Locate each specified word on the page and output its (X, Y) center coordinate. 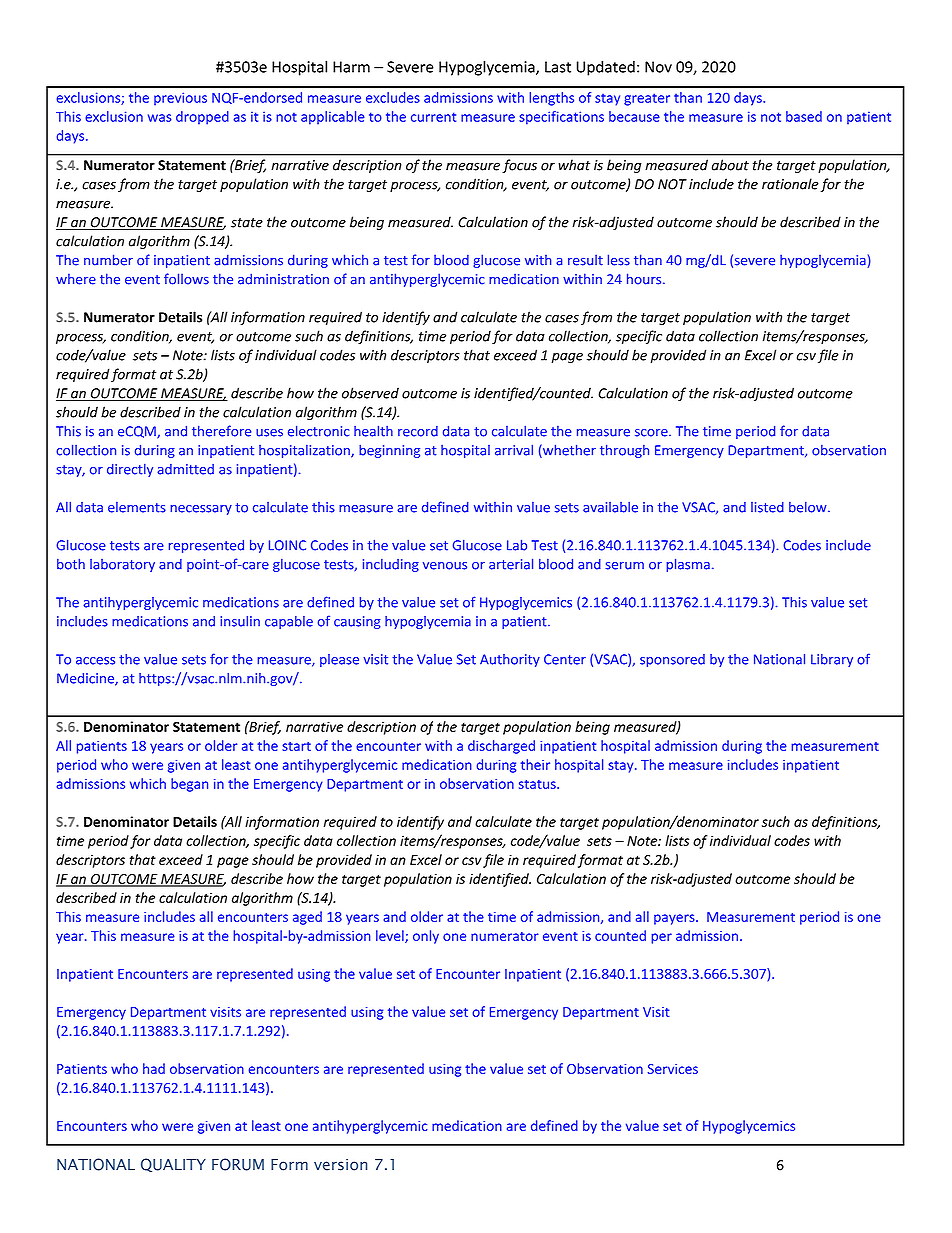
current (433, 117)
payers (675, 919)
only (426, 937)
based (804, 116)
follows (186, 279)
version (340, 1165)
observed (370, 393)
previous (180, 99)
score (652, 433)
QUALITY (173, 1165)
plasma (688, 565)
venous (445, 566)
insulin (240, 621)
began (189, 785)
